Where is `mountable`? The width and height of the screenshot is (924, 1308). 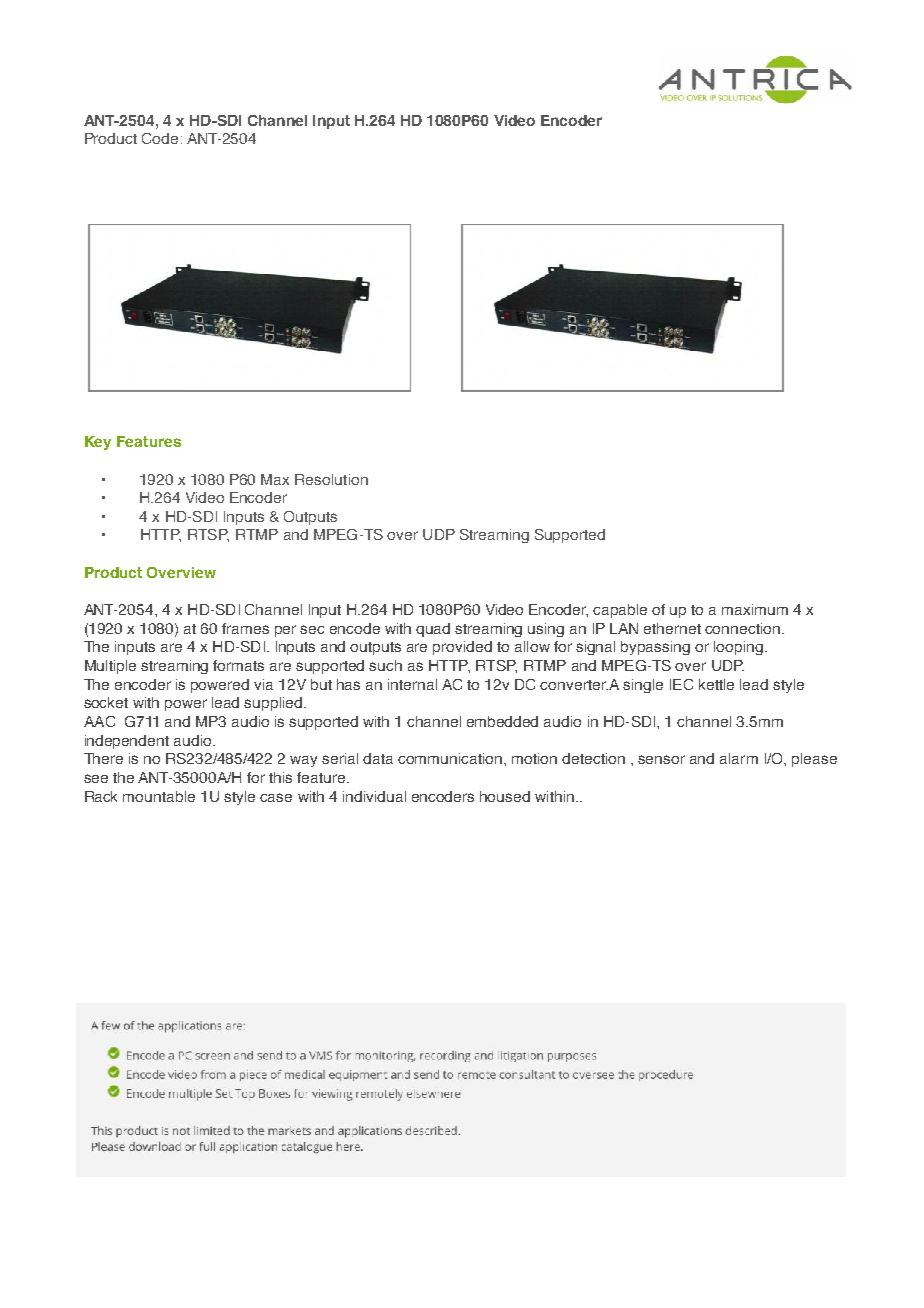 mountable is located at coordinates (159, 796).
